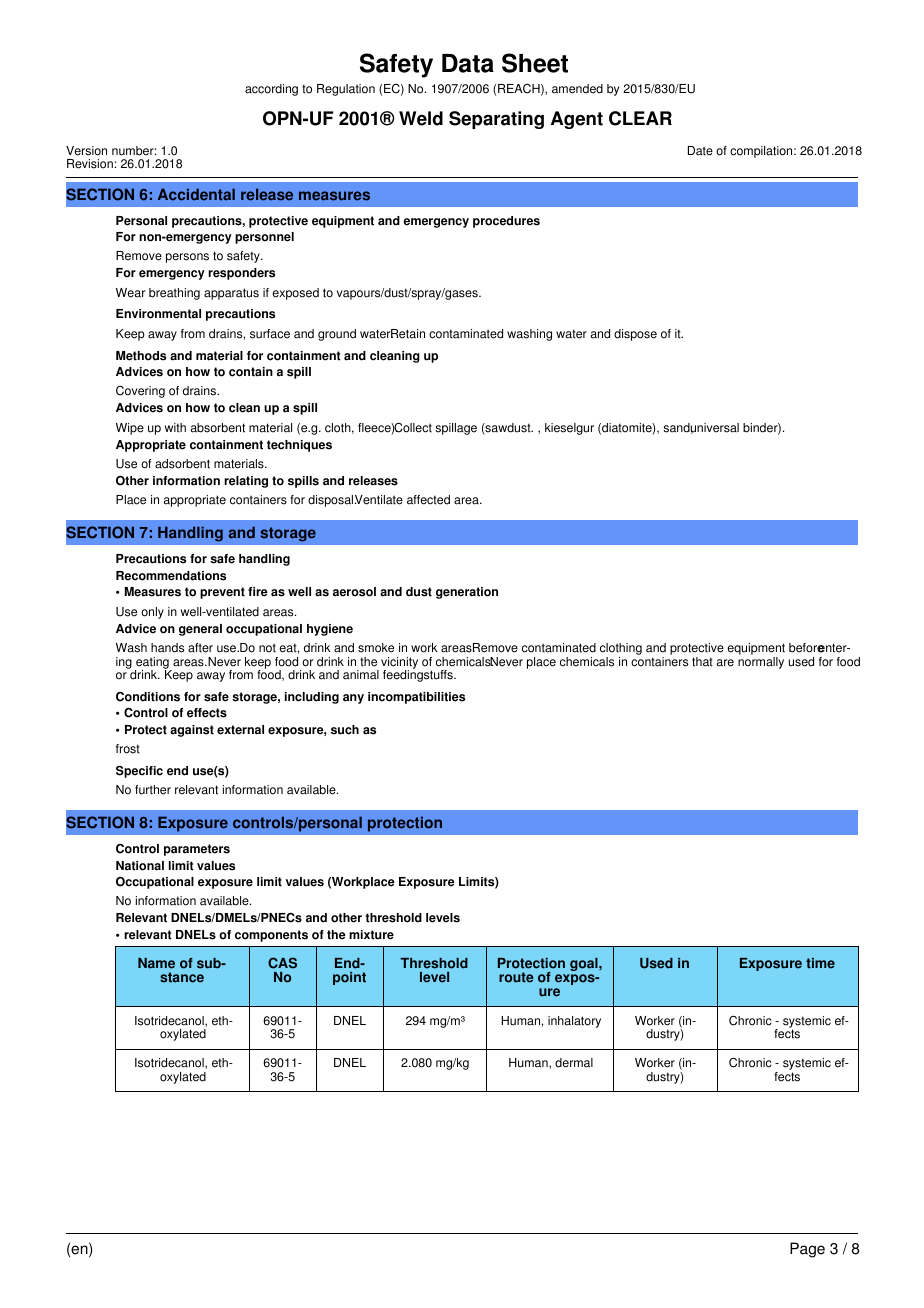  What do you see at coordinates (700, 151) in the screenshot?
I see `Date` at bounding box center [700, 151].
